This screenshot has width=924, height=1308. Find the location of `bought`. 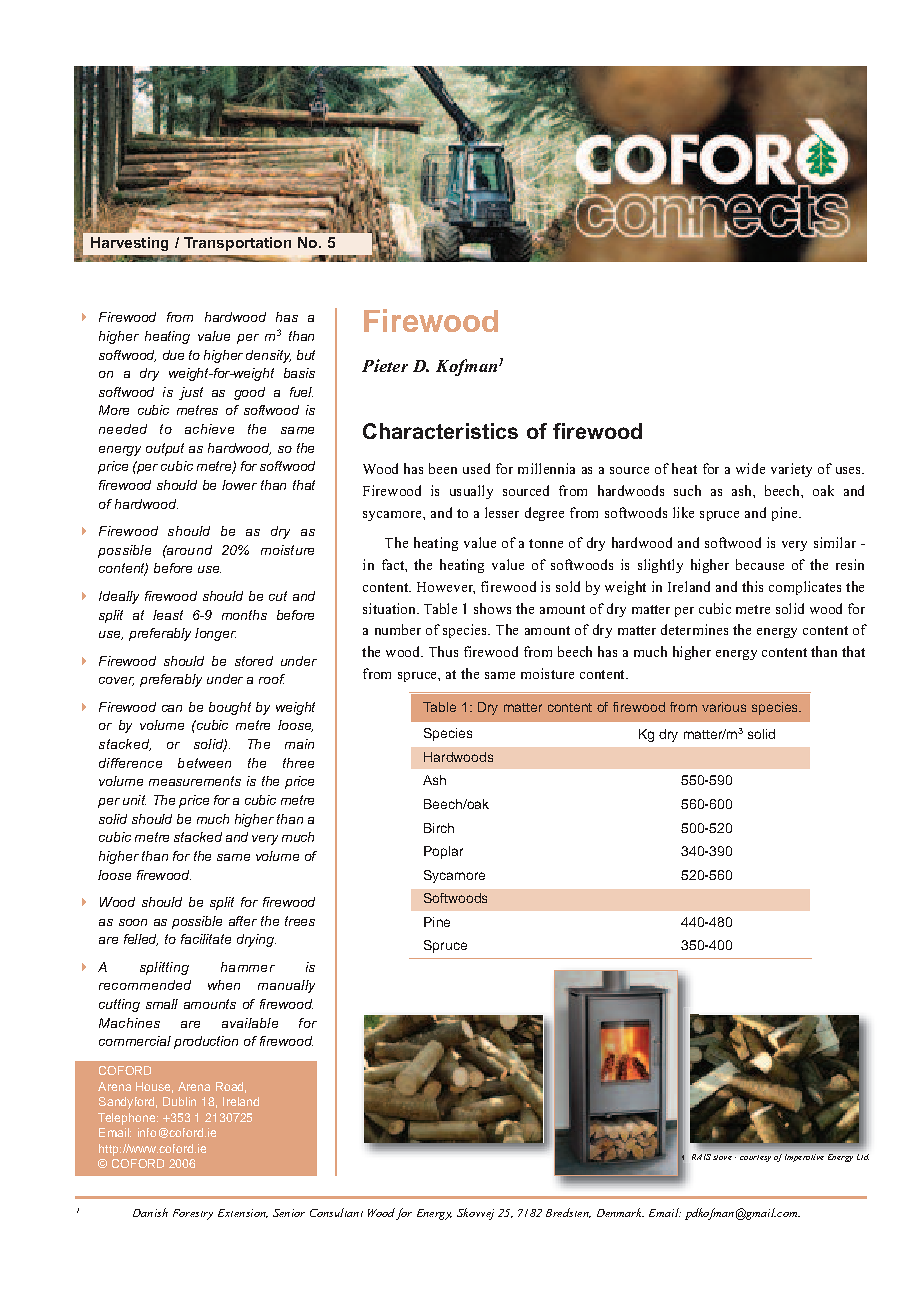

bought is located at coordinates (230, 708).
